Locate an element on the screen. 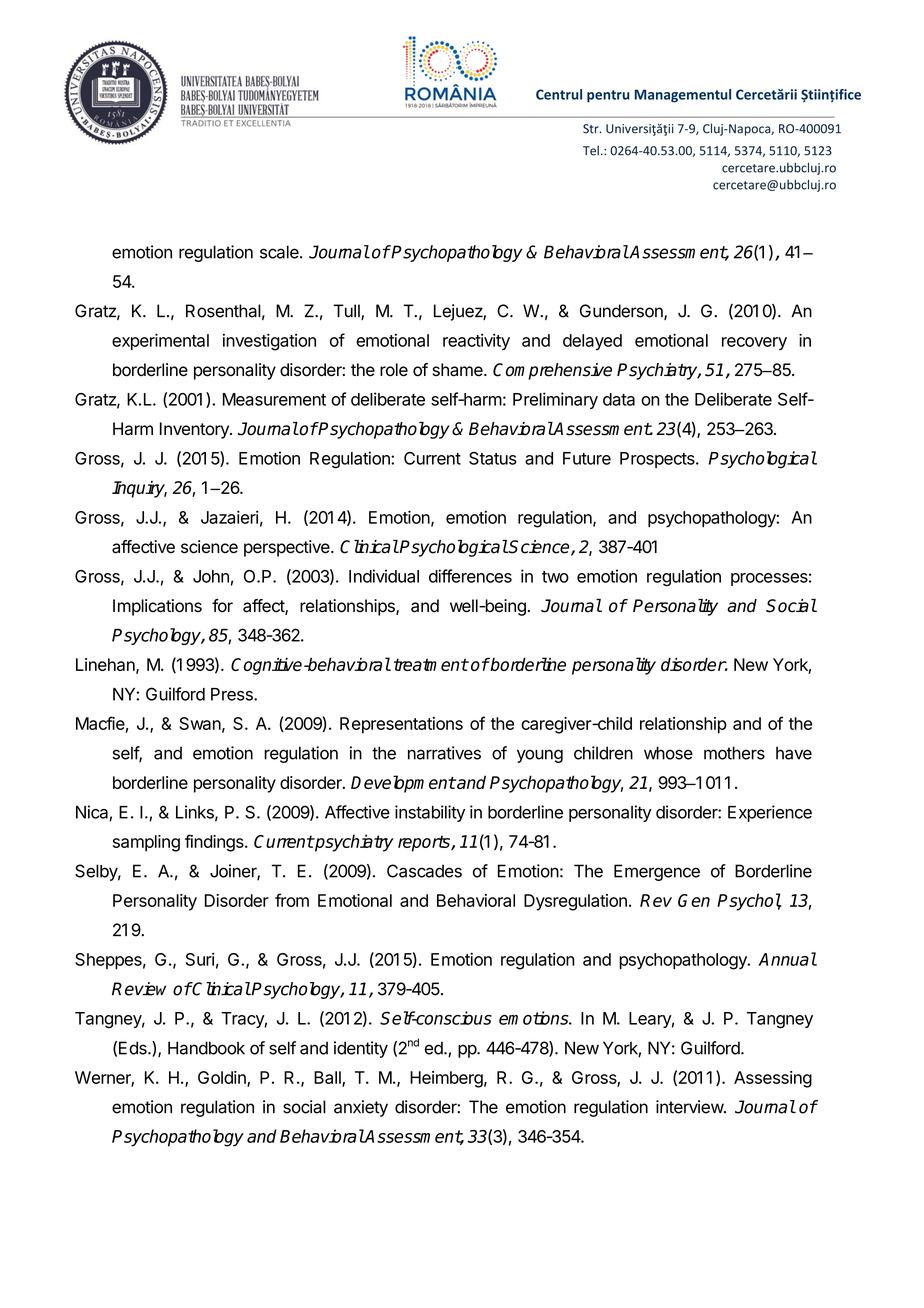 Image resolution: width=924 pixels, height=1308 pixels. two is located at coordinates (555, 577).
